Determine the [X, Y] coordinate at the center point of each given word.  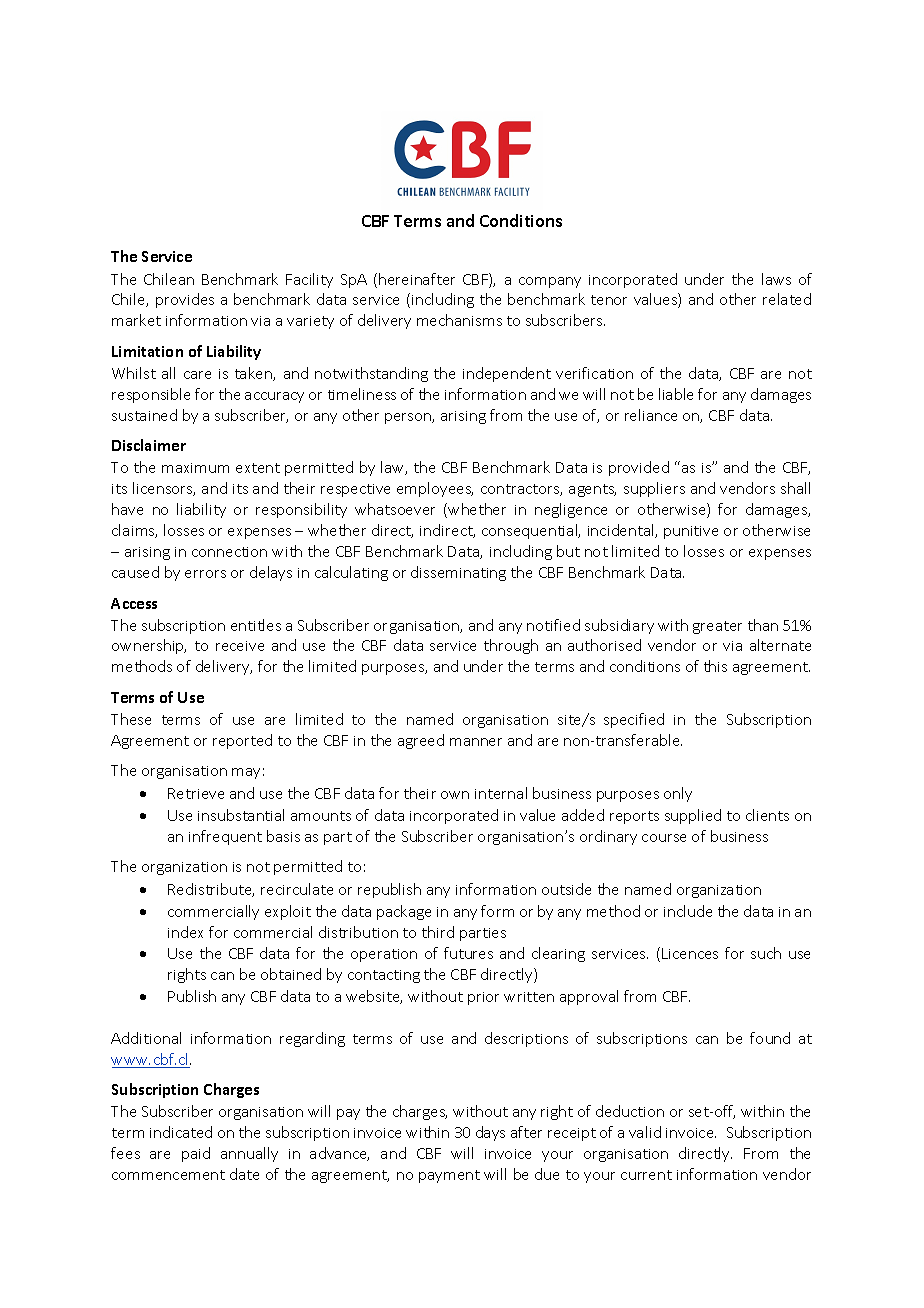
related [787, 299]
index [185, 932]
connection [229, 552]
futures [468, 953]
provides [185, 300]
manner [476, 742]
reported [242, 741]
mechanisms [459, 320]
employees [435, 489]
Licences [690, 953]
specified [634, 720]
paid [196, 1154]
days [490, 1133]
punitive [691, 532]
